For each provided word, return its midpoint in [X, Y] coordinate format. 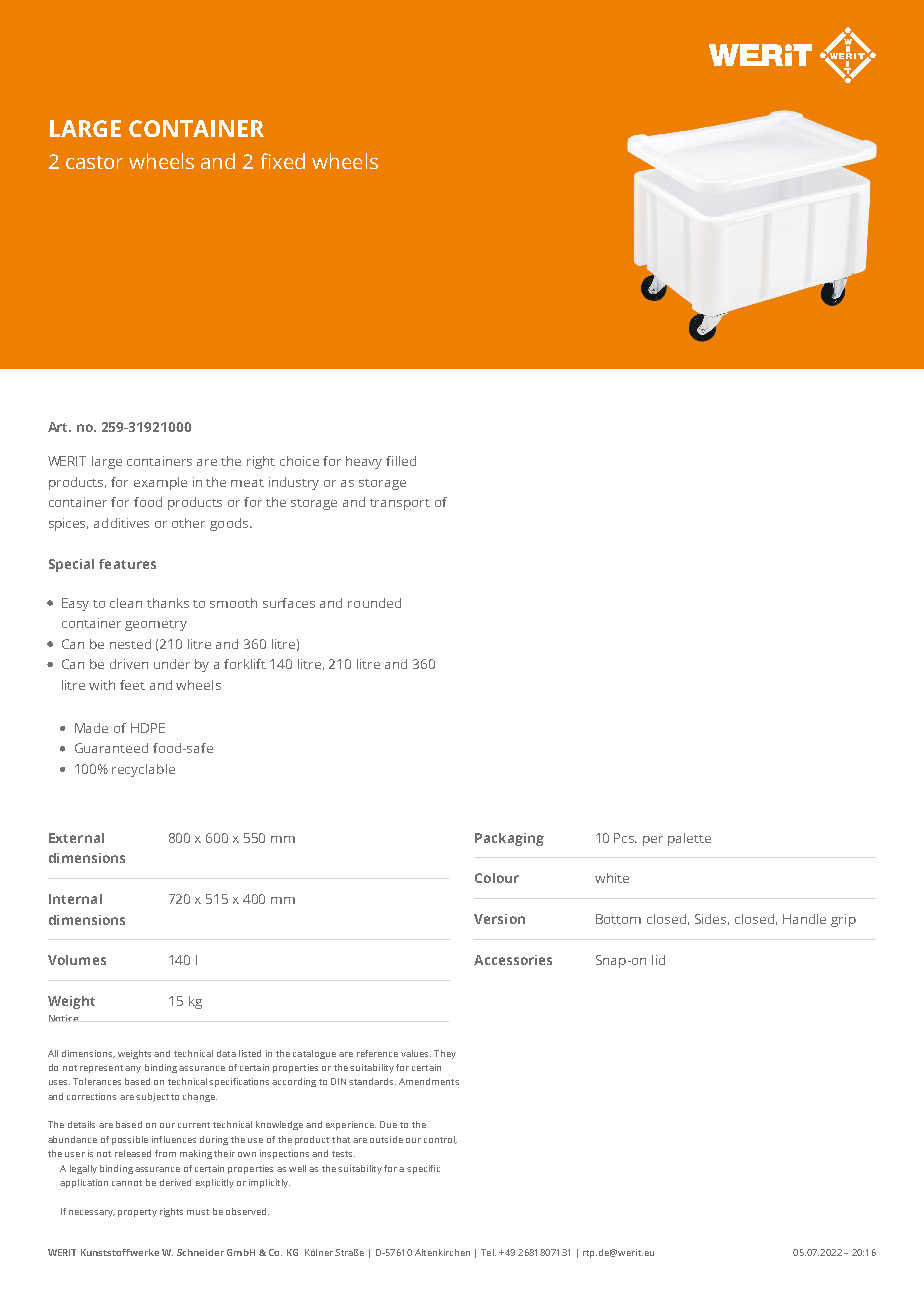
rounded [374, 603]
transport [400, 504]
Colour [497, 878]
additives [121, 523]
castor [94, 162]
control [440, 1140]
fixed [283, 161]
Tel [488, 1252]
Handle [804, 919]
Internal [75, 899]
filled [401, 461]
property [137, 1213]
